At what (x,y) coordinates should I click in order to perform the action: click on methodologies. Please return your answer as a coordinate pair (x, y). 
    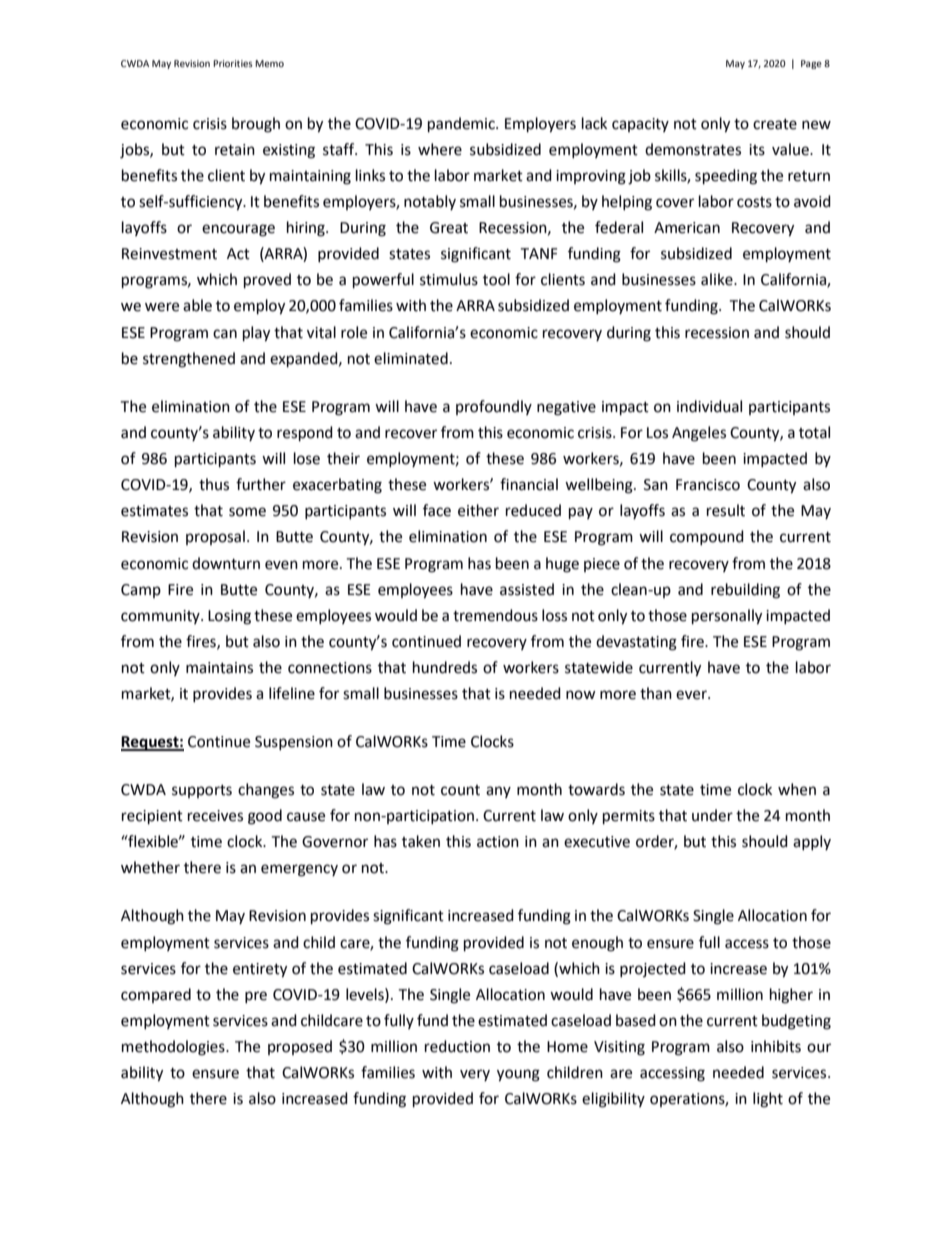
    Looking at the image, I should click on (174, 1048).
